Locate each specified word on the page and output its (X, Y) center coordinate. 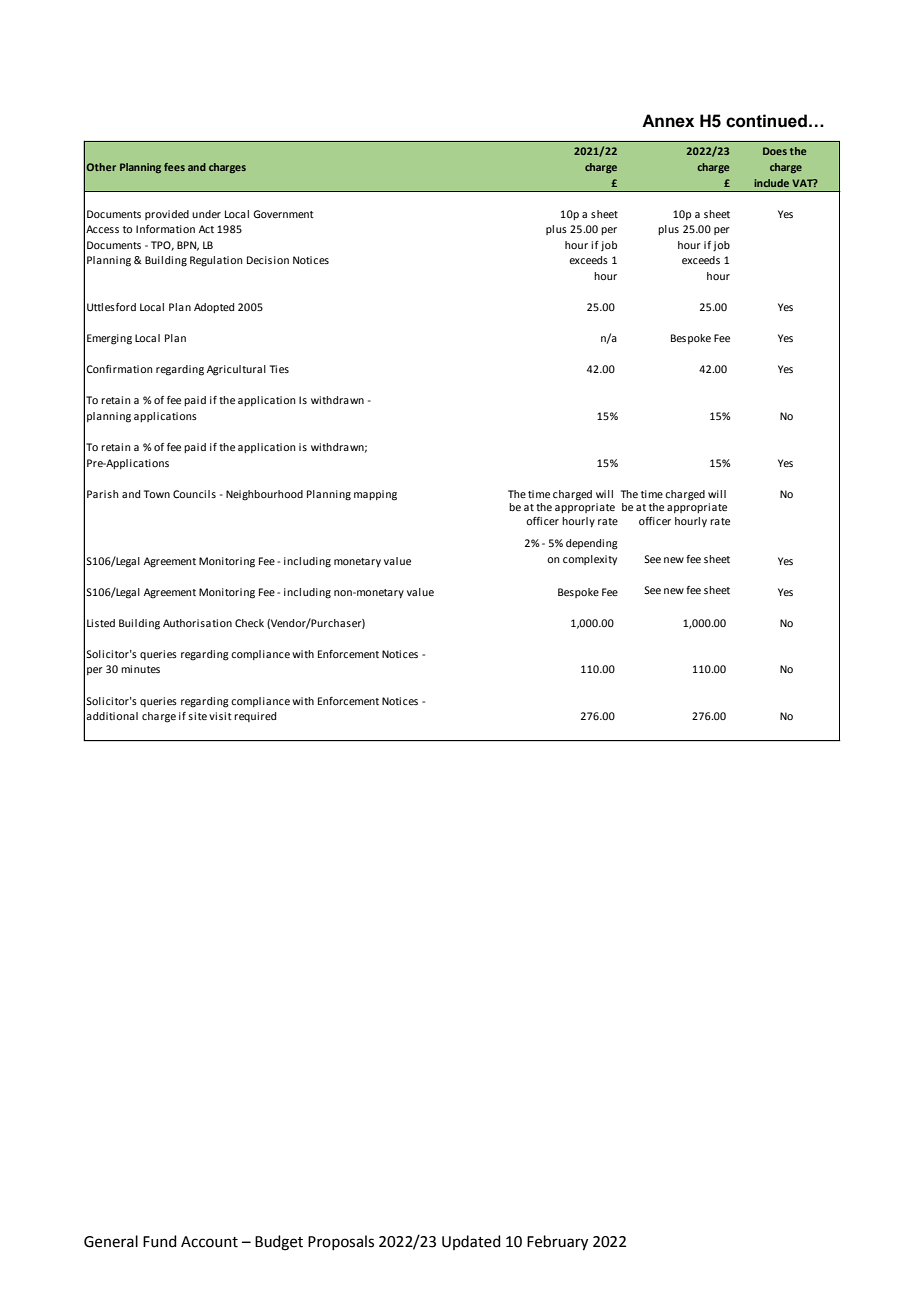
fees (174, 167)
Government (283, 214)
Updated (471, 1242)
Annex (668, 121)
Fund (160, 1241)
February (557, 1243)
